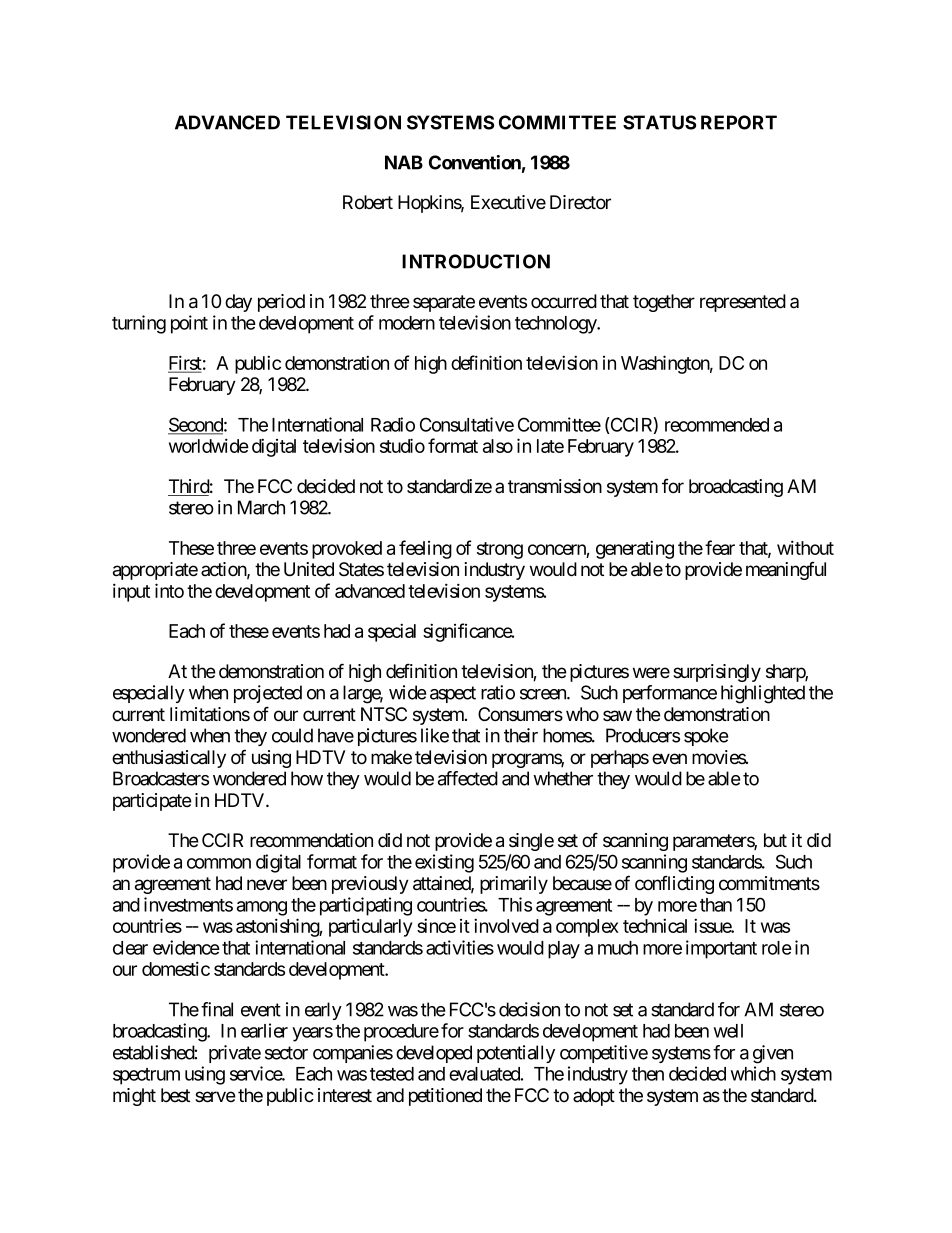 This image has width=952, height=1233. What do you see at coordinates (215, 1097) in the image?
I see `serve` at bounding box center [215, 1097].
